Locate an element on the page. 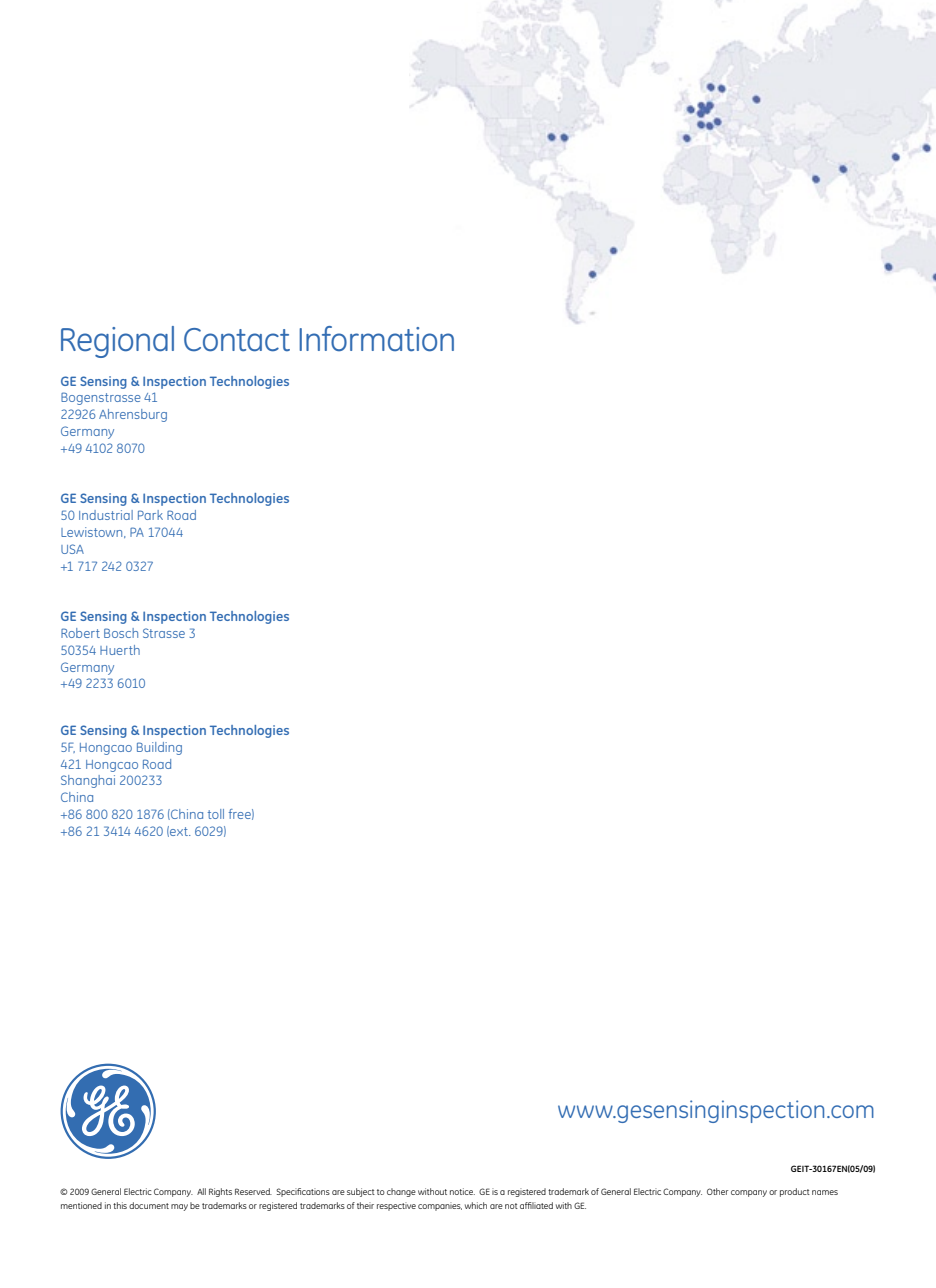 The height and width of the image is (1288, 936). Bosch is located at coordinates (121, 633).
